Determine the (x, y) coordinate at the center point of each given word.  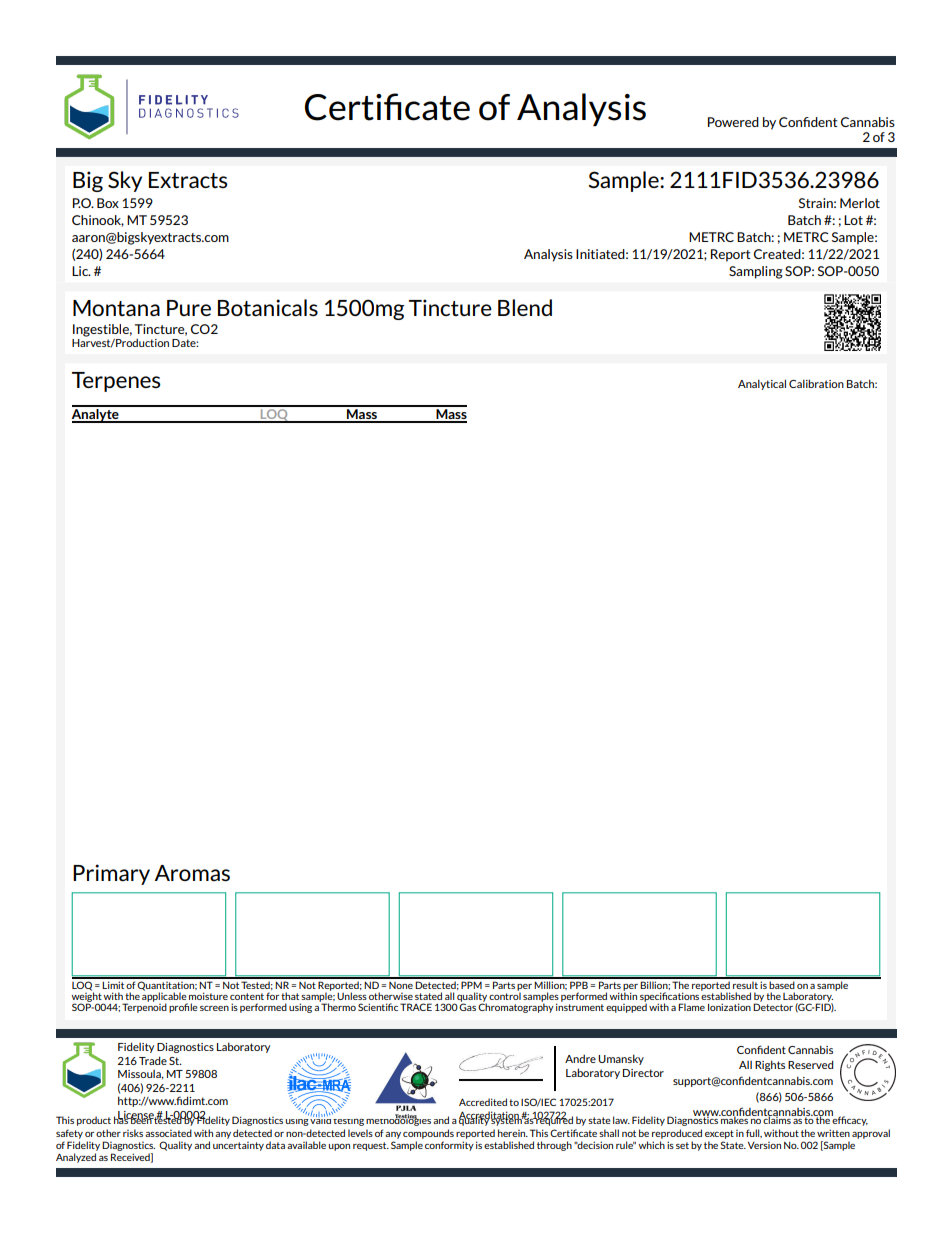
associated (168, 1133)
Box (108, 203)
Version (764, 1145)
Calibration (816, 383)
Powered (733, 122)
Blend (525, 307)
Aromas (192, 873)
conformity (449, 1146)
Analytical (762, 384)
